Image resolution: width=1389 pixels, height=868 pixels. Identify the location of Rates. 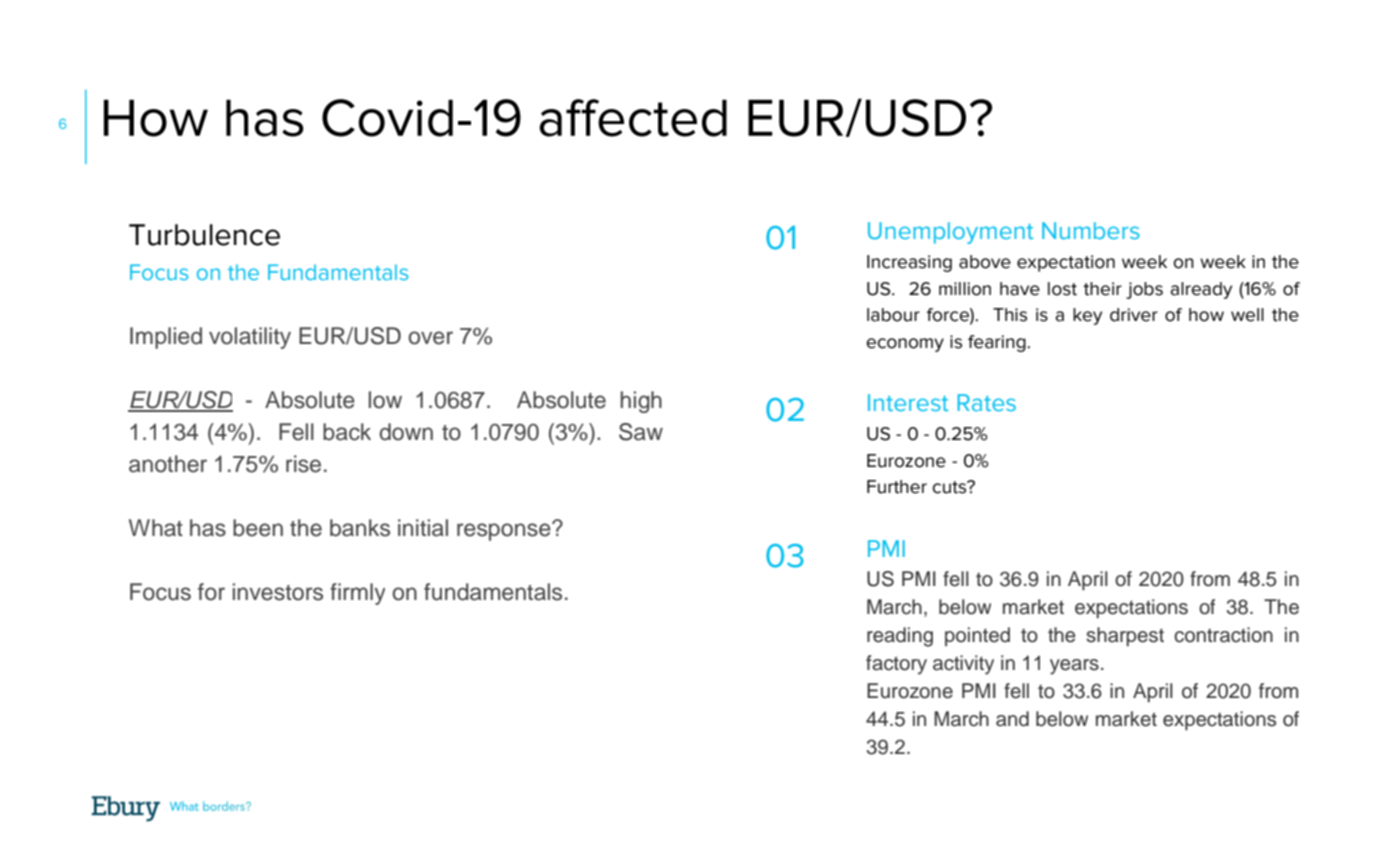
(987, 402).
